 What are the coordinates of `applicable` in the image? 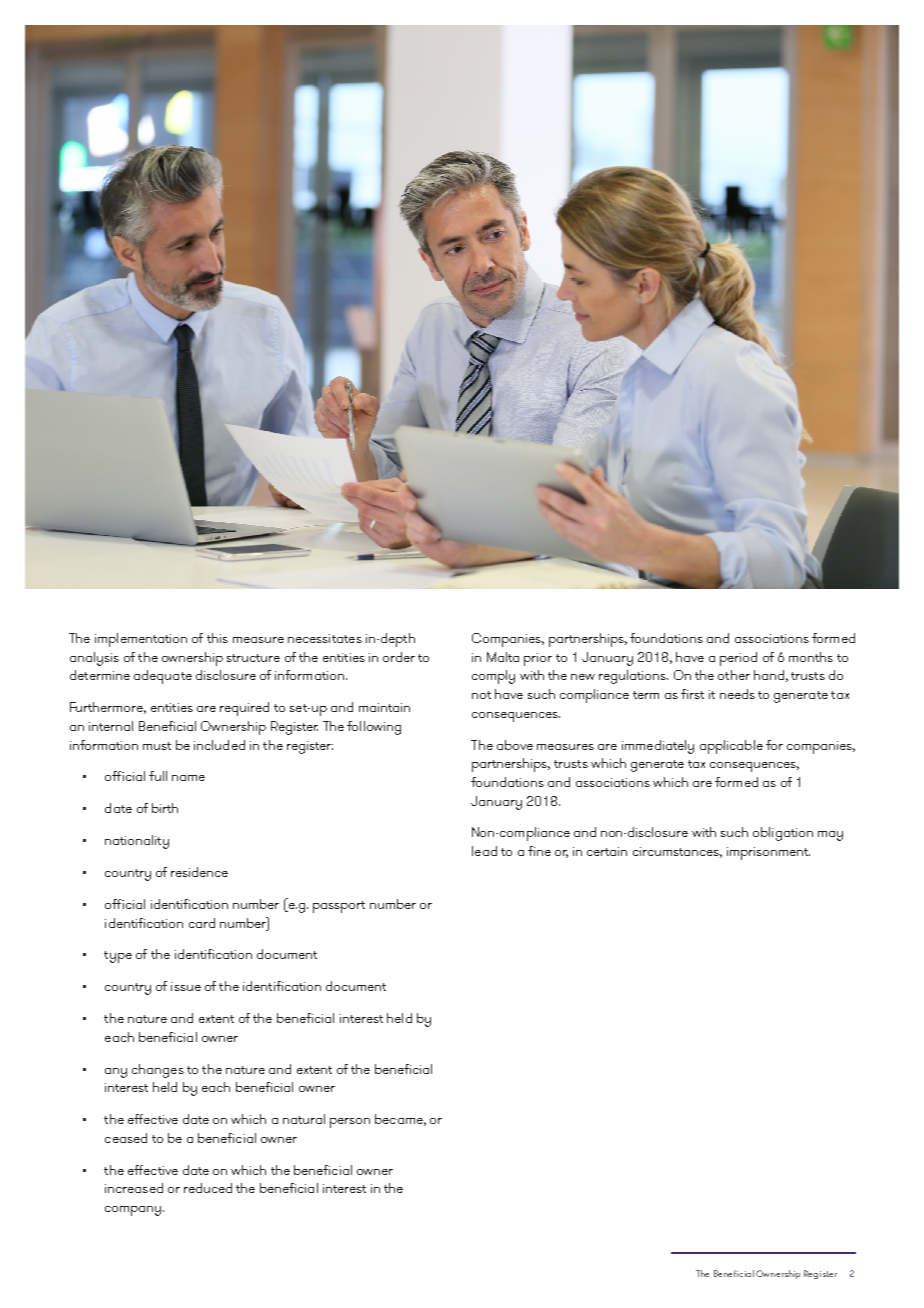 It's located at (731, 747).
